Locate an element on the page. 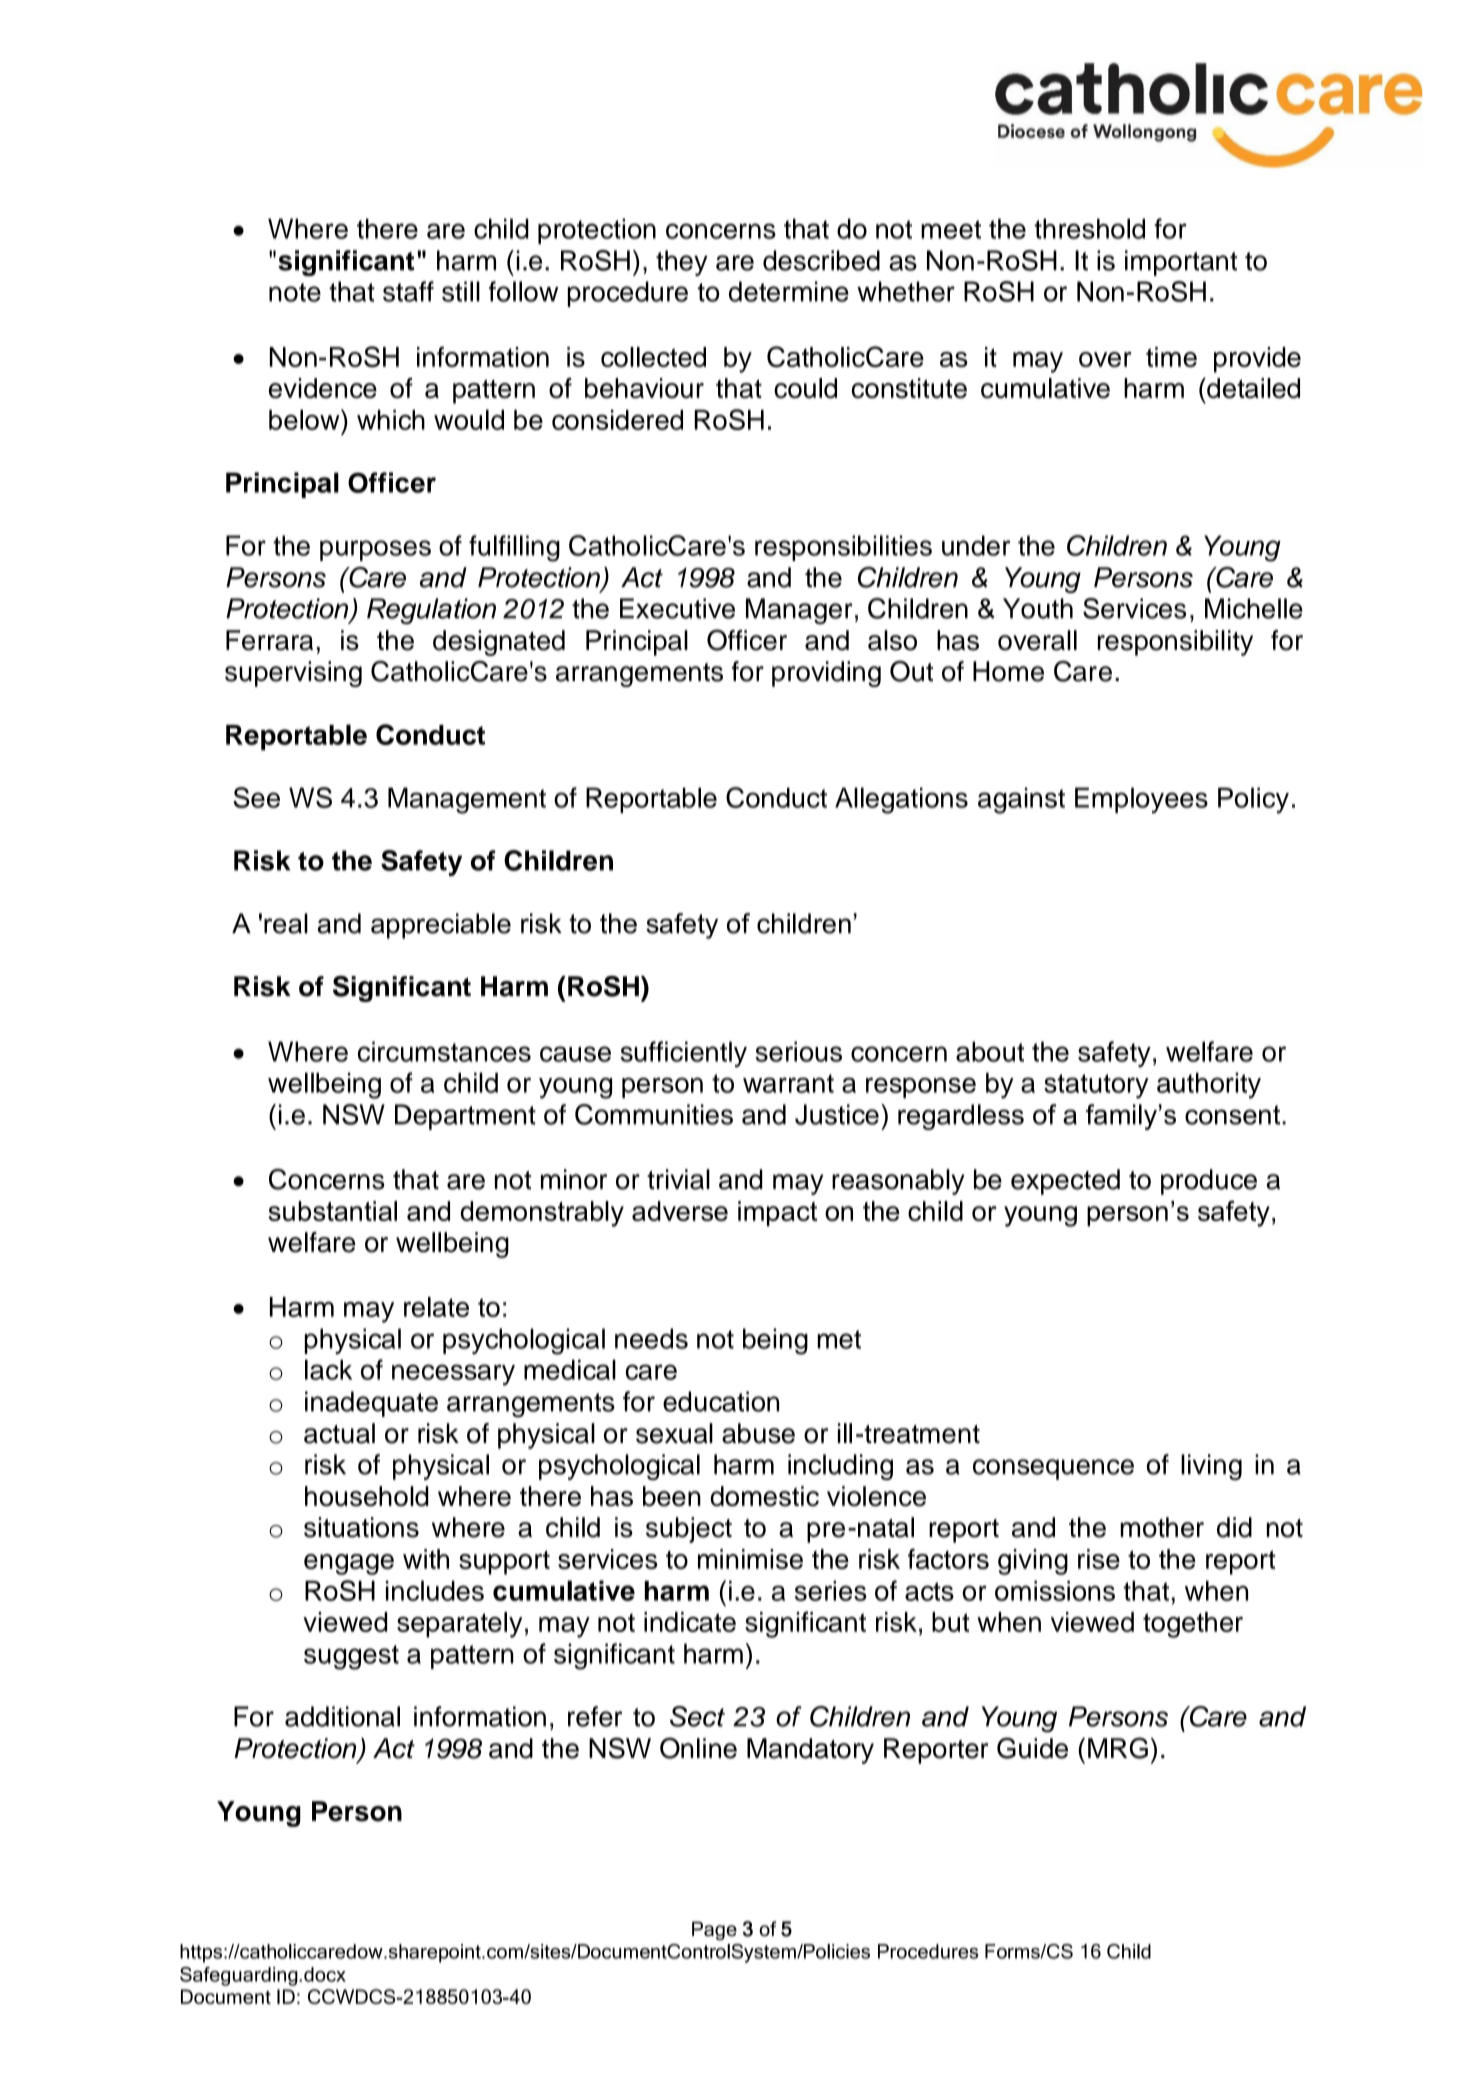 This document has height=2096, width=1482. circumstances is located at coordinates (444, 1051).
